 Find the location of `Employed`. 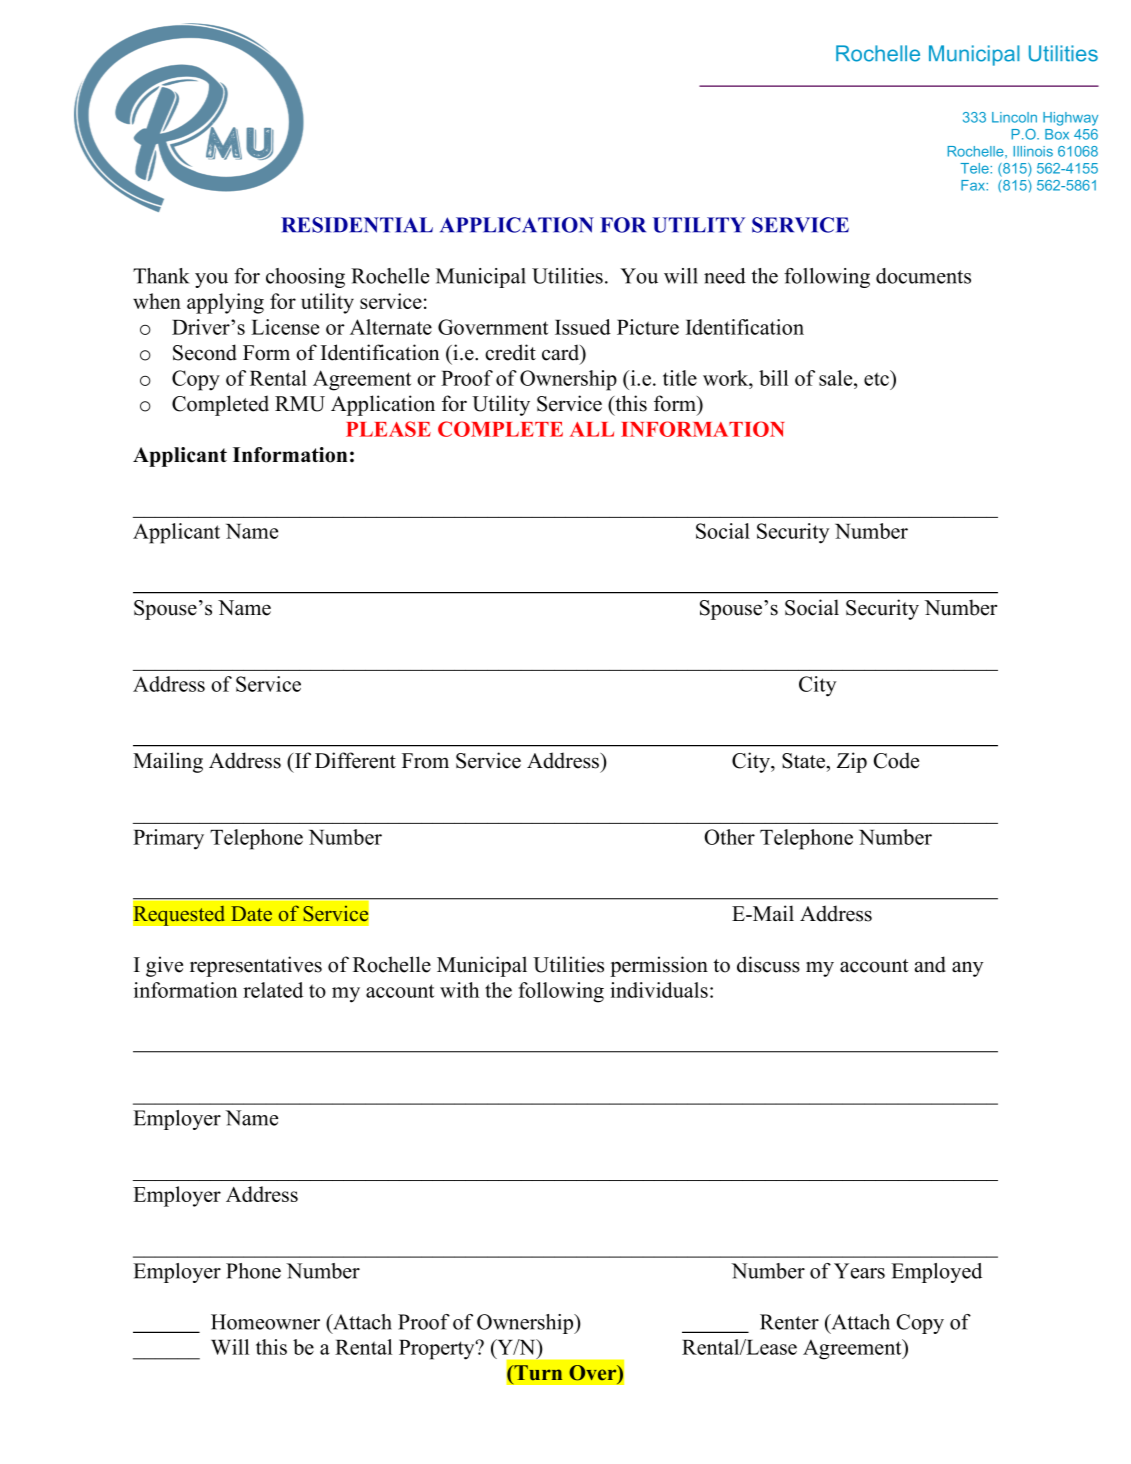

Employed is located at coordinates (936, 1273).
